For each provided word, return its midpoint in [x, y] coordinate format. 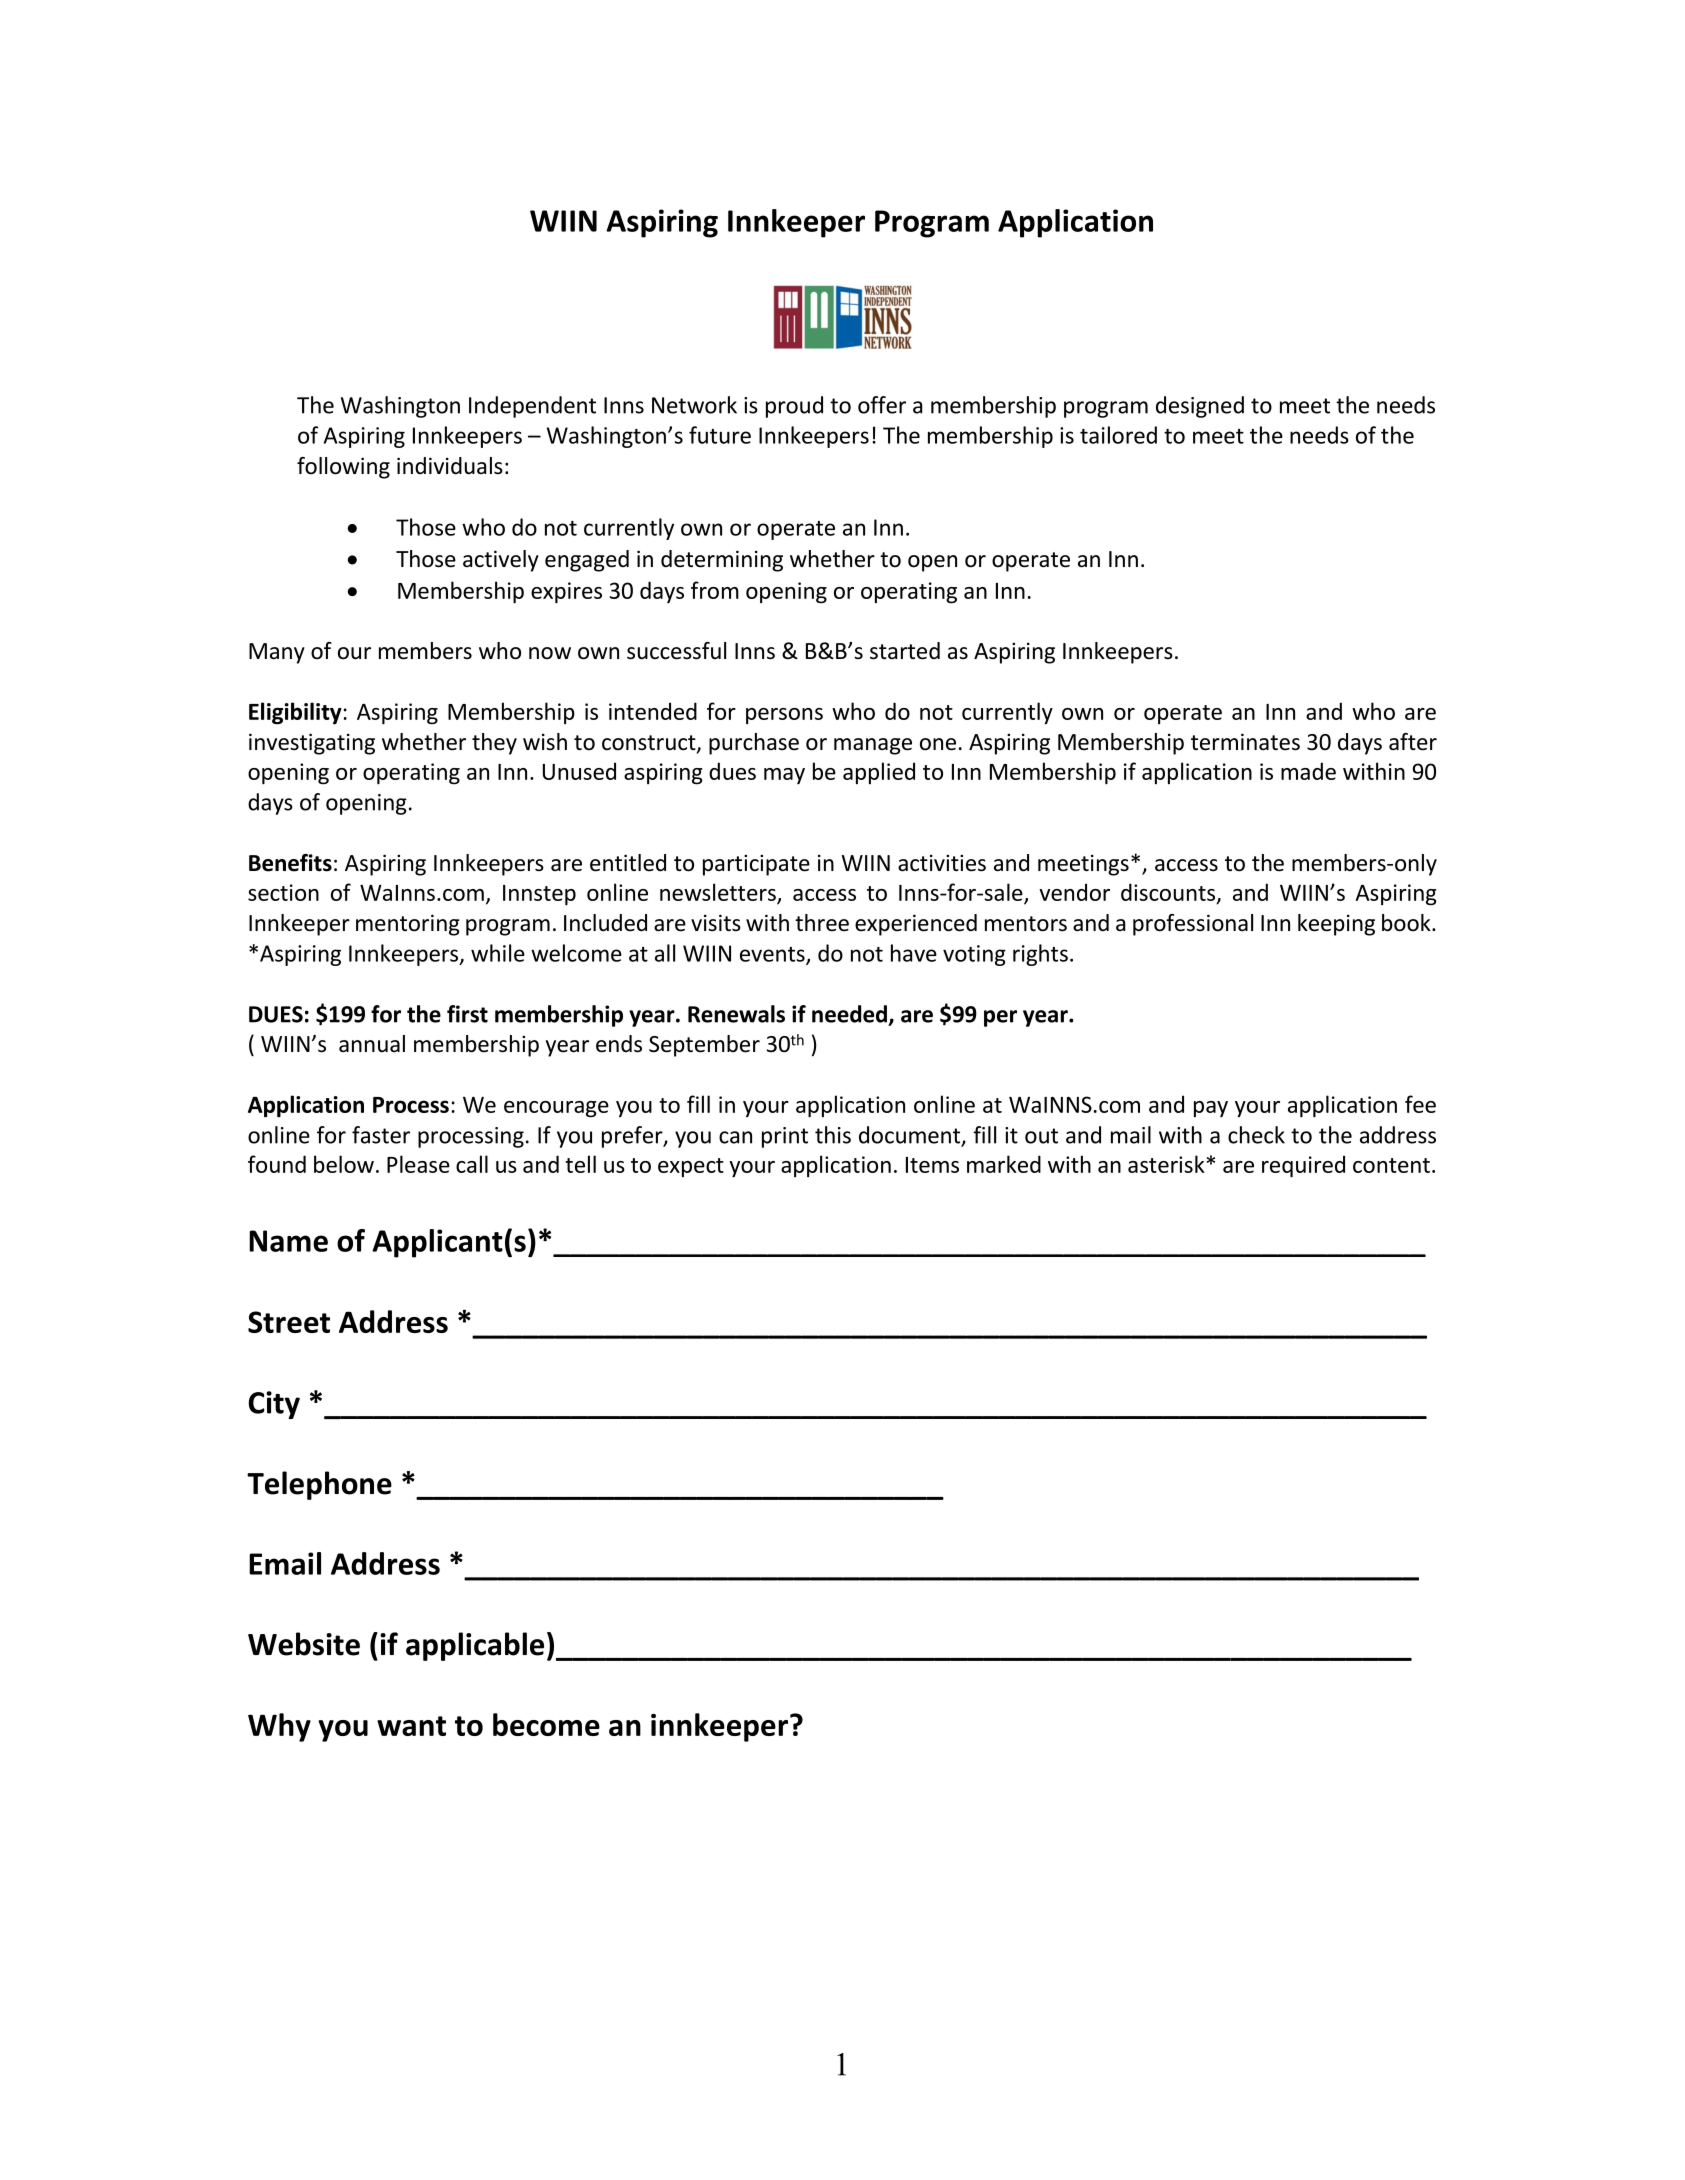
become [546, 1724]
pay [1211, 1109]
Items [932, 1165]
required [1303, 1166]
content [1391, 1165]
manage [873, 746]
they [494, 744]
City [274, 1405]
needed [849, 1014]
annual [372, 1044]
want [411, 1726]
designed [1200, 407]
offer [882, 405]
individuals [450, 466]
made [1308, 771]
